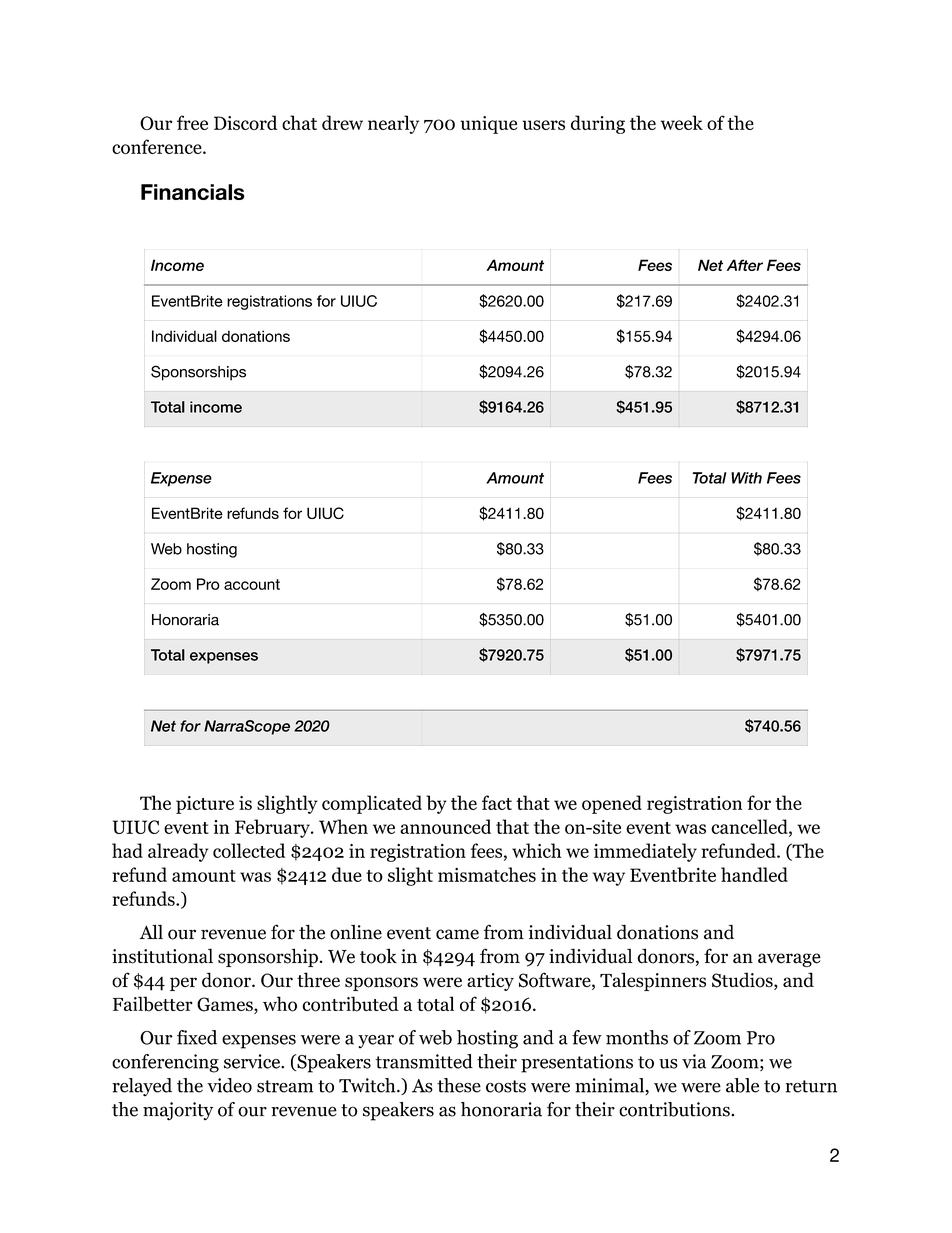 The width and height of the screenshot is (952, 1233). I want to click on these, so click(459, 1085).
